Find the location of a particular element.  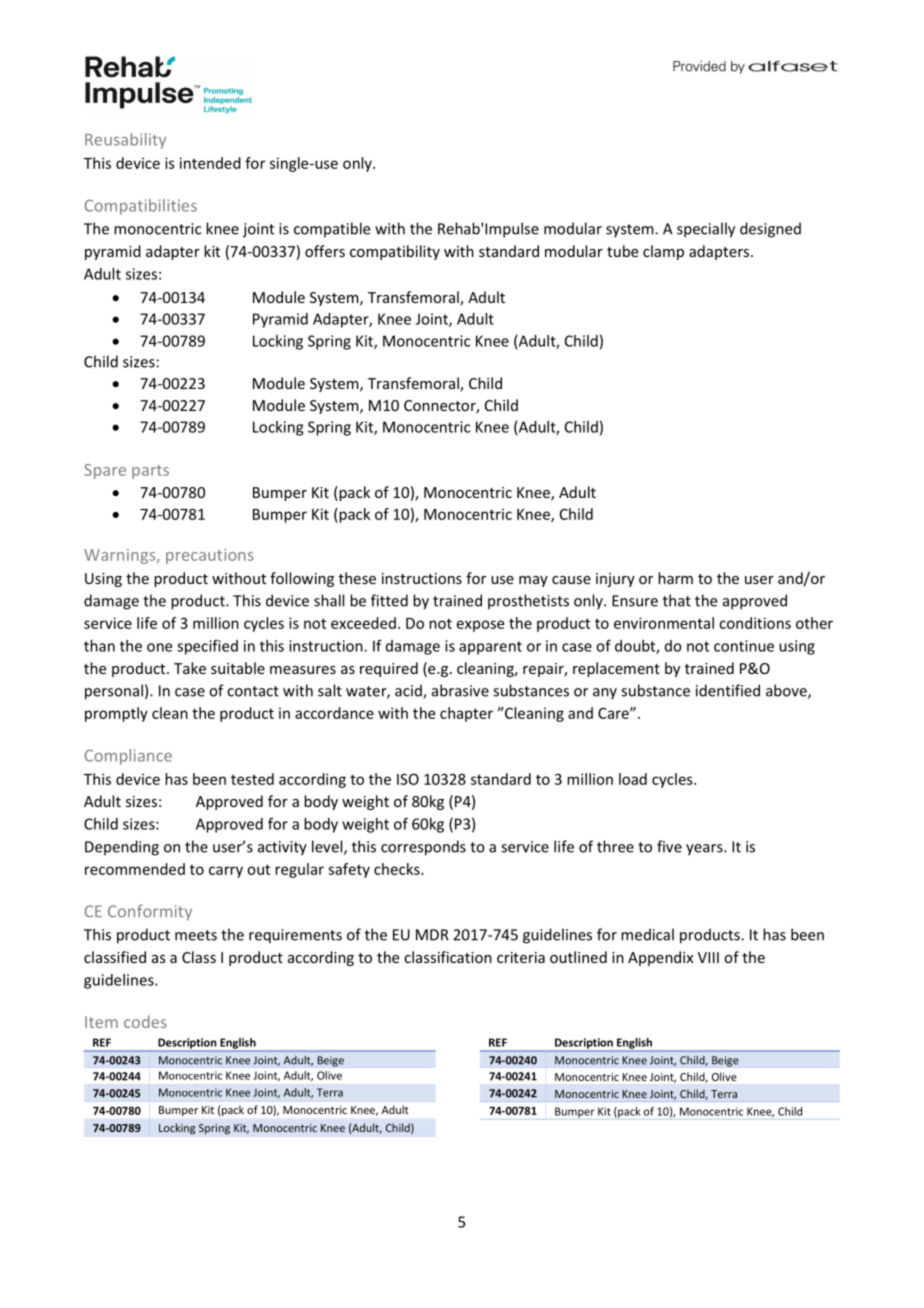

clamp is located at coordinates (663, 252).
